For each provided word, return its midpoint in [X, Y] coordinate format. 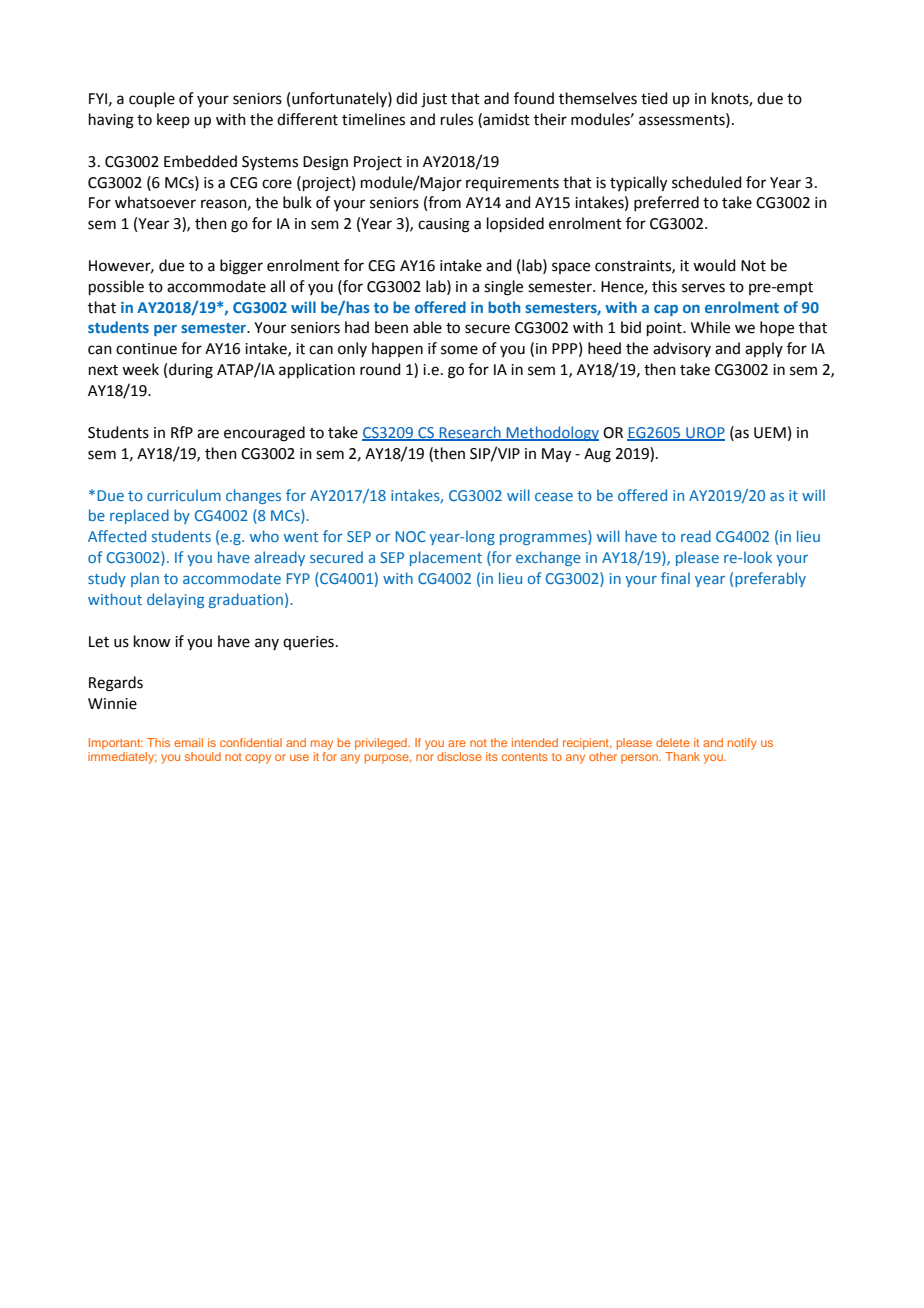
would [714, 265]
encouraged [264, 434]
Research [470, 433]
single [503, 288]
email [188, 742]
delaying [175, 600]
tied [654, 98]
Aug [597, 455]
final [675, 578]
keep [173, 120]
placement [446, 558]
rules [457, 119]
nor [425, 757]
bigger [241, 267]
